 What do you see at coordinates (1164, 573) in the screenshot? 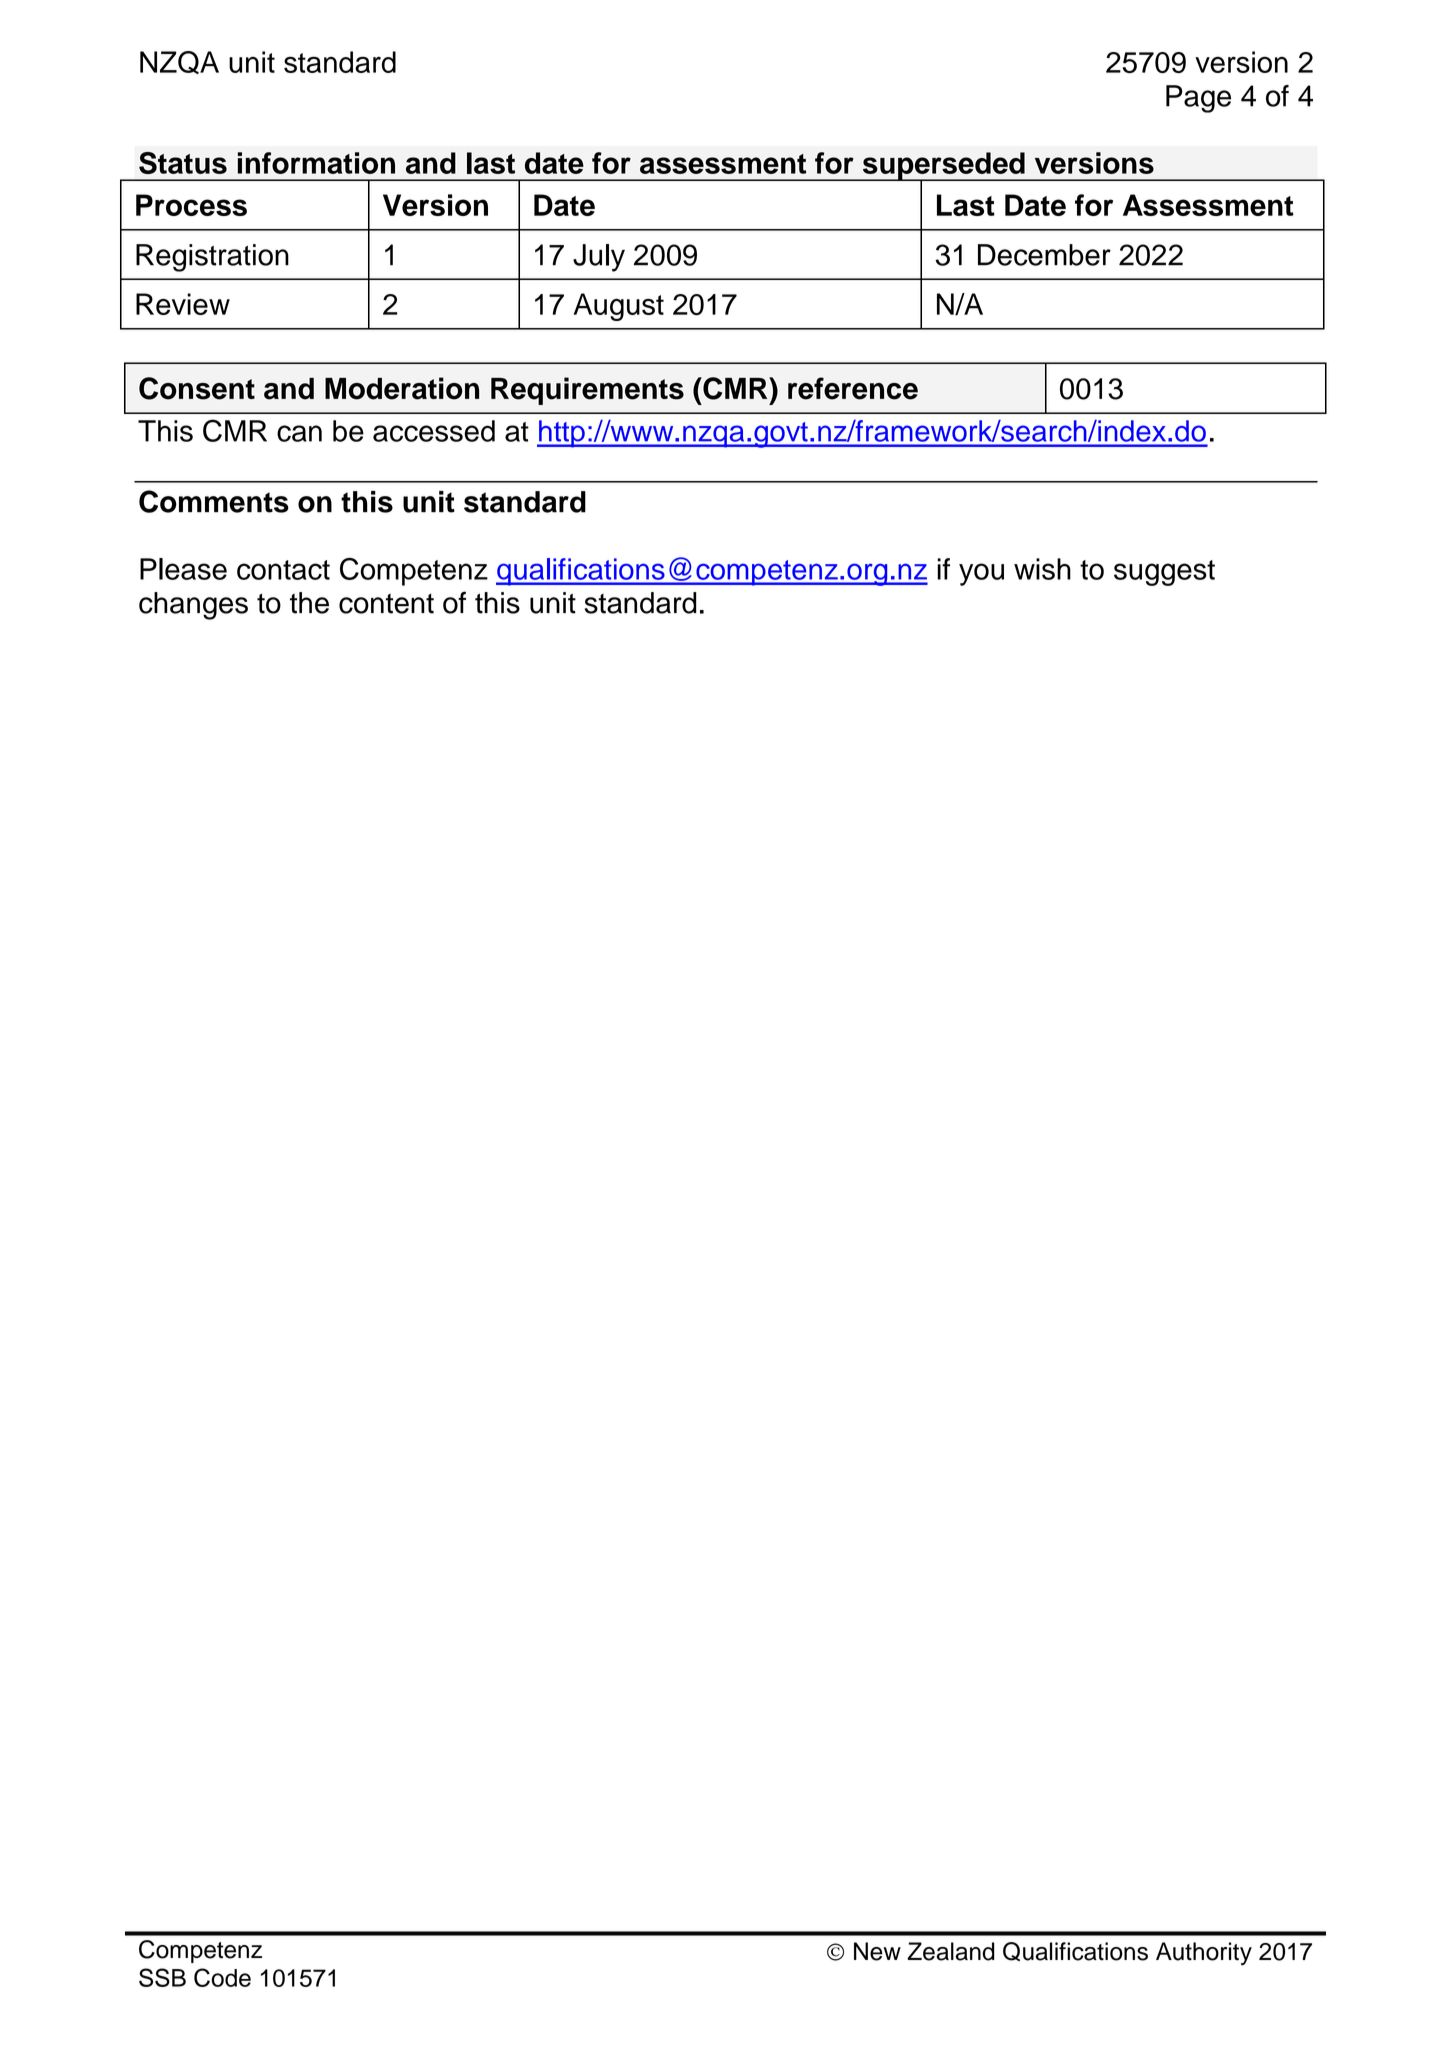
I see `suggest` at bounding box center [1164, 573].
